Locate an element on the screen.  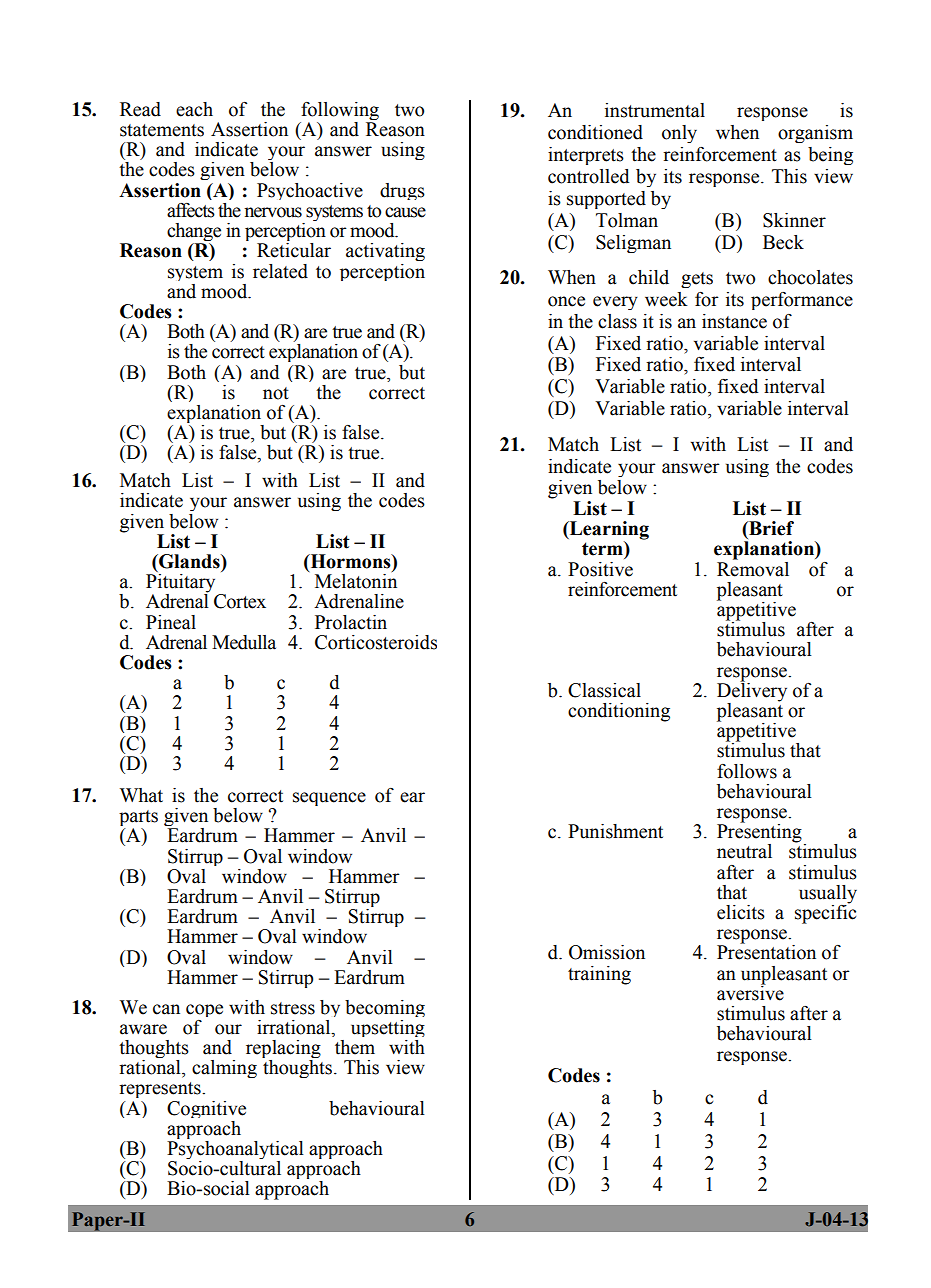
elicits is located at coordinates (741, 912).
